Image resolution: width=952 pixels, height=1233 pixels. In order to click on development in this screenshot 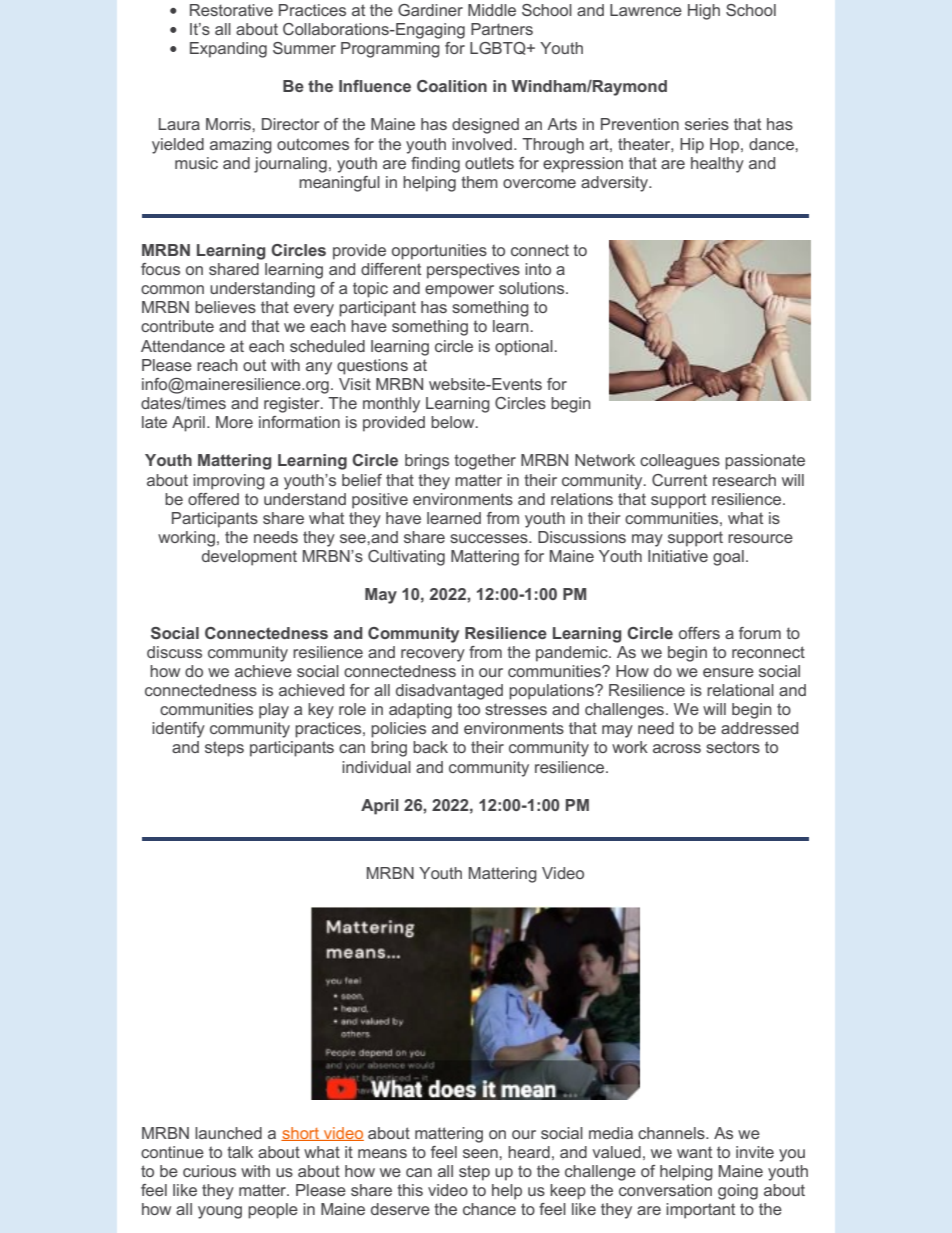, I will do `click(249, 558)`.
